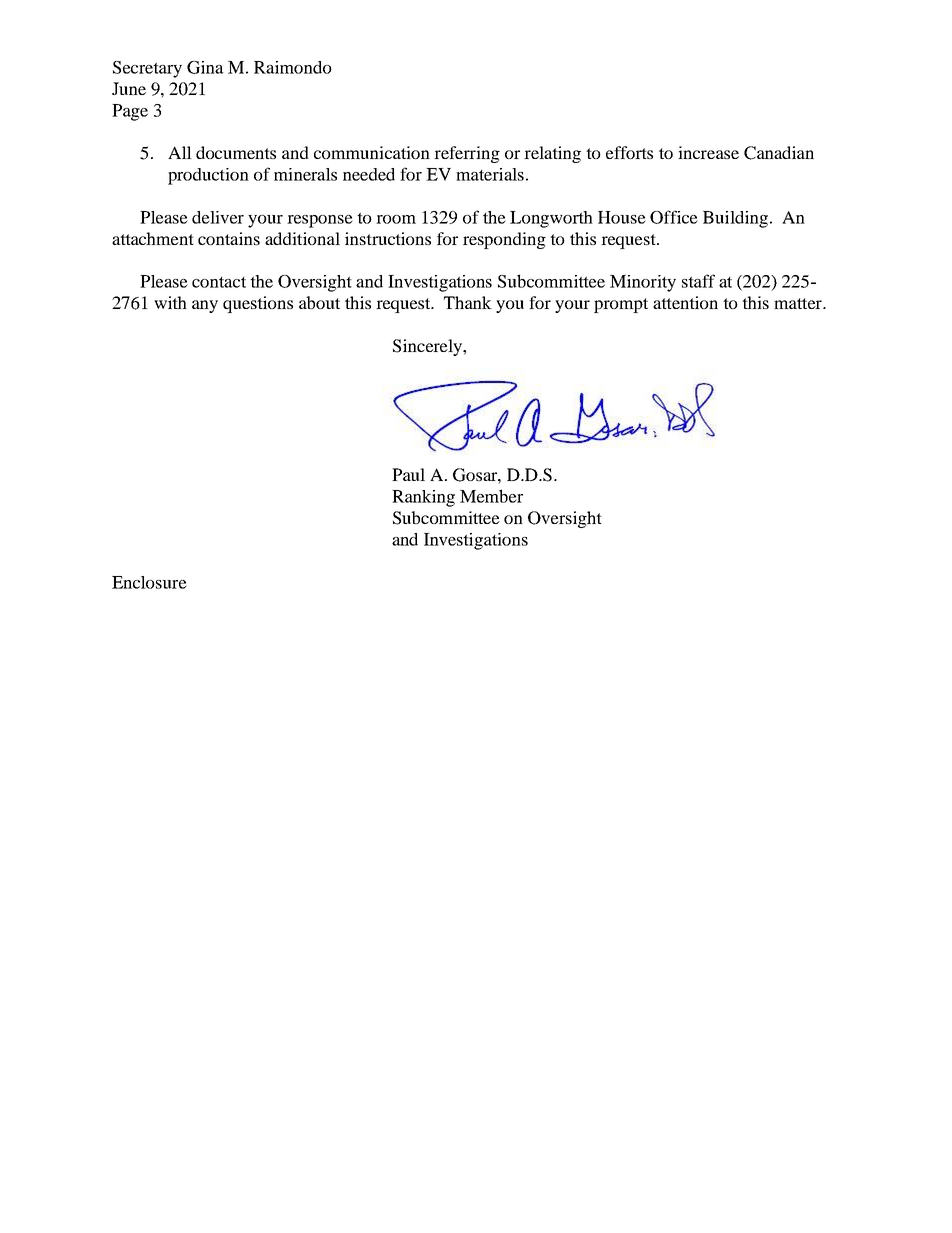 The width and height of the document is (952, 1233). I want to click on Raimondo, so click(293, 67).
